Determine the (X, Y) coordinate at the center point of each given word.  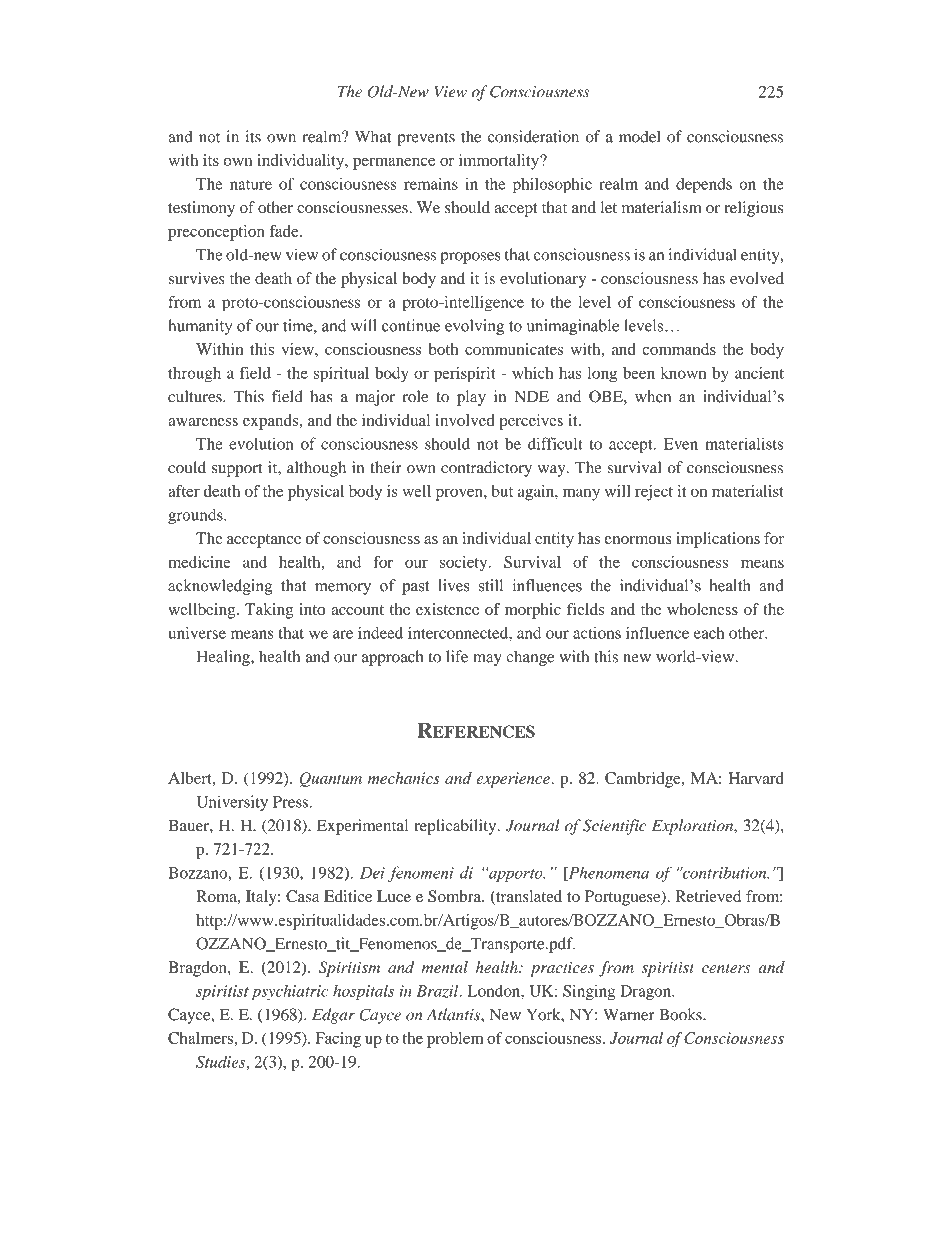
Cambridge (644, 780)
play (471, 398)
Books (681, 1014)
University (232, 803)
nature (251, 185)
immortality (500, 162)
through (194, 375)
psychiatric (290, 992)
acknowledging (220, 587)
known (683, 373)
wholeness (702, 609)
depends (704, 186)
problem (455, 1040)
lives (454, 585)
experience (514, 780)
